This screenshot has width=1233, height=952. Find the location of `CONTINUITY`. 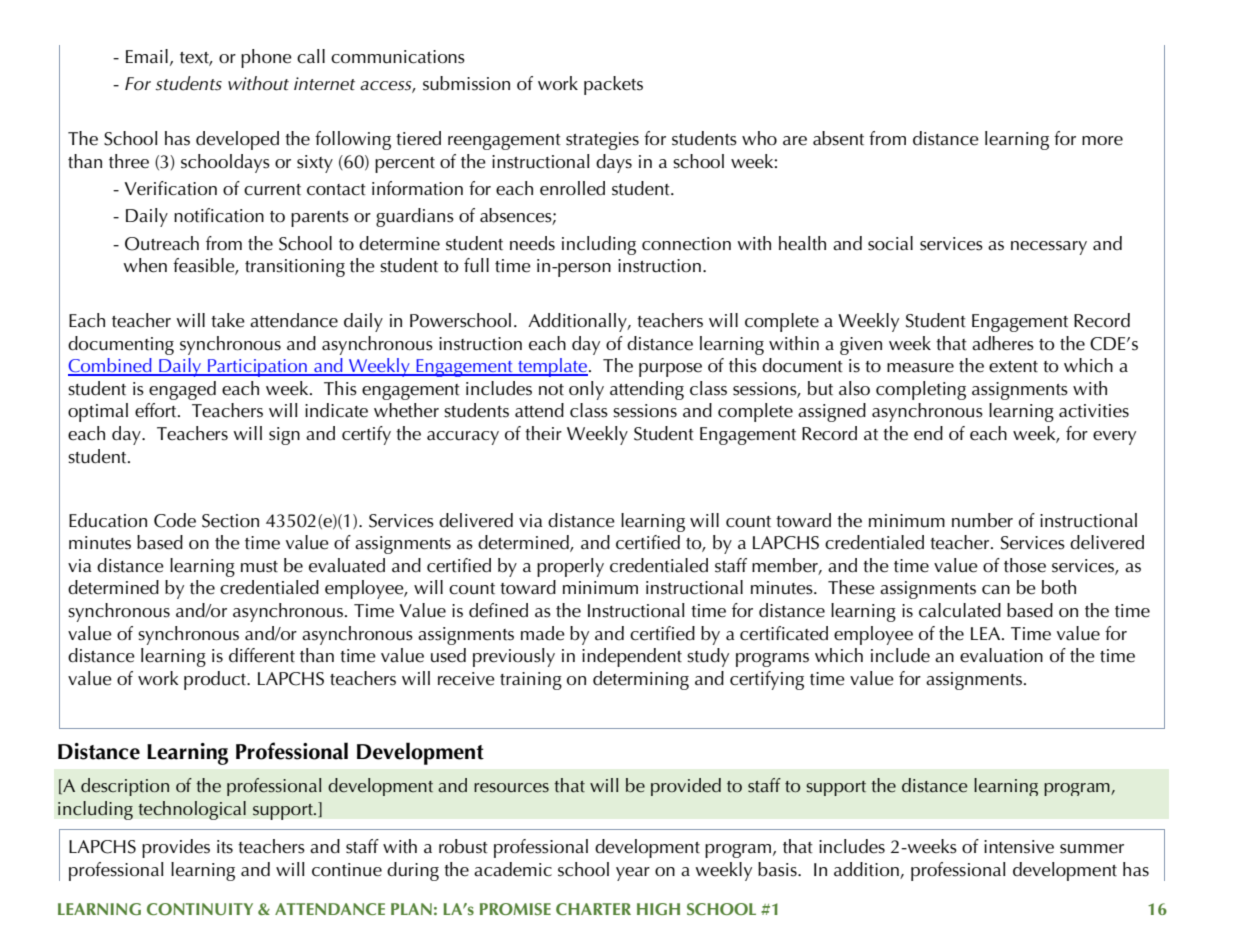

CONTINUITY is located at coordinates (200, 909).
